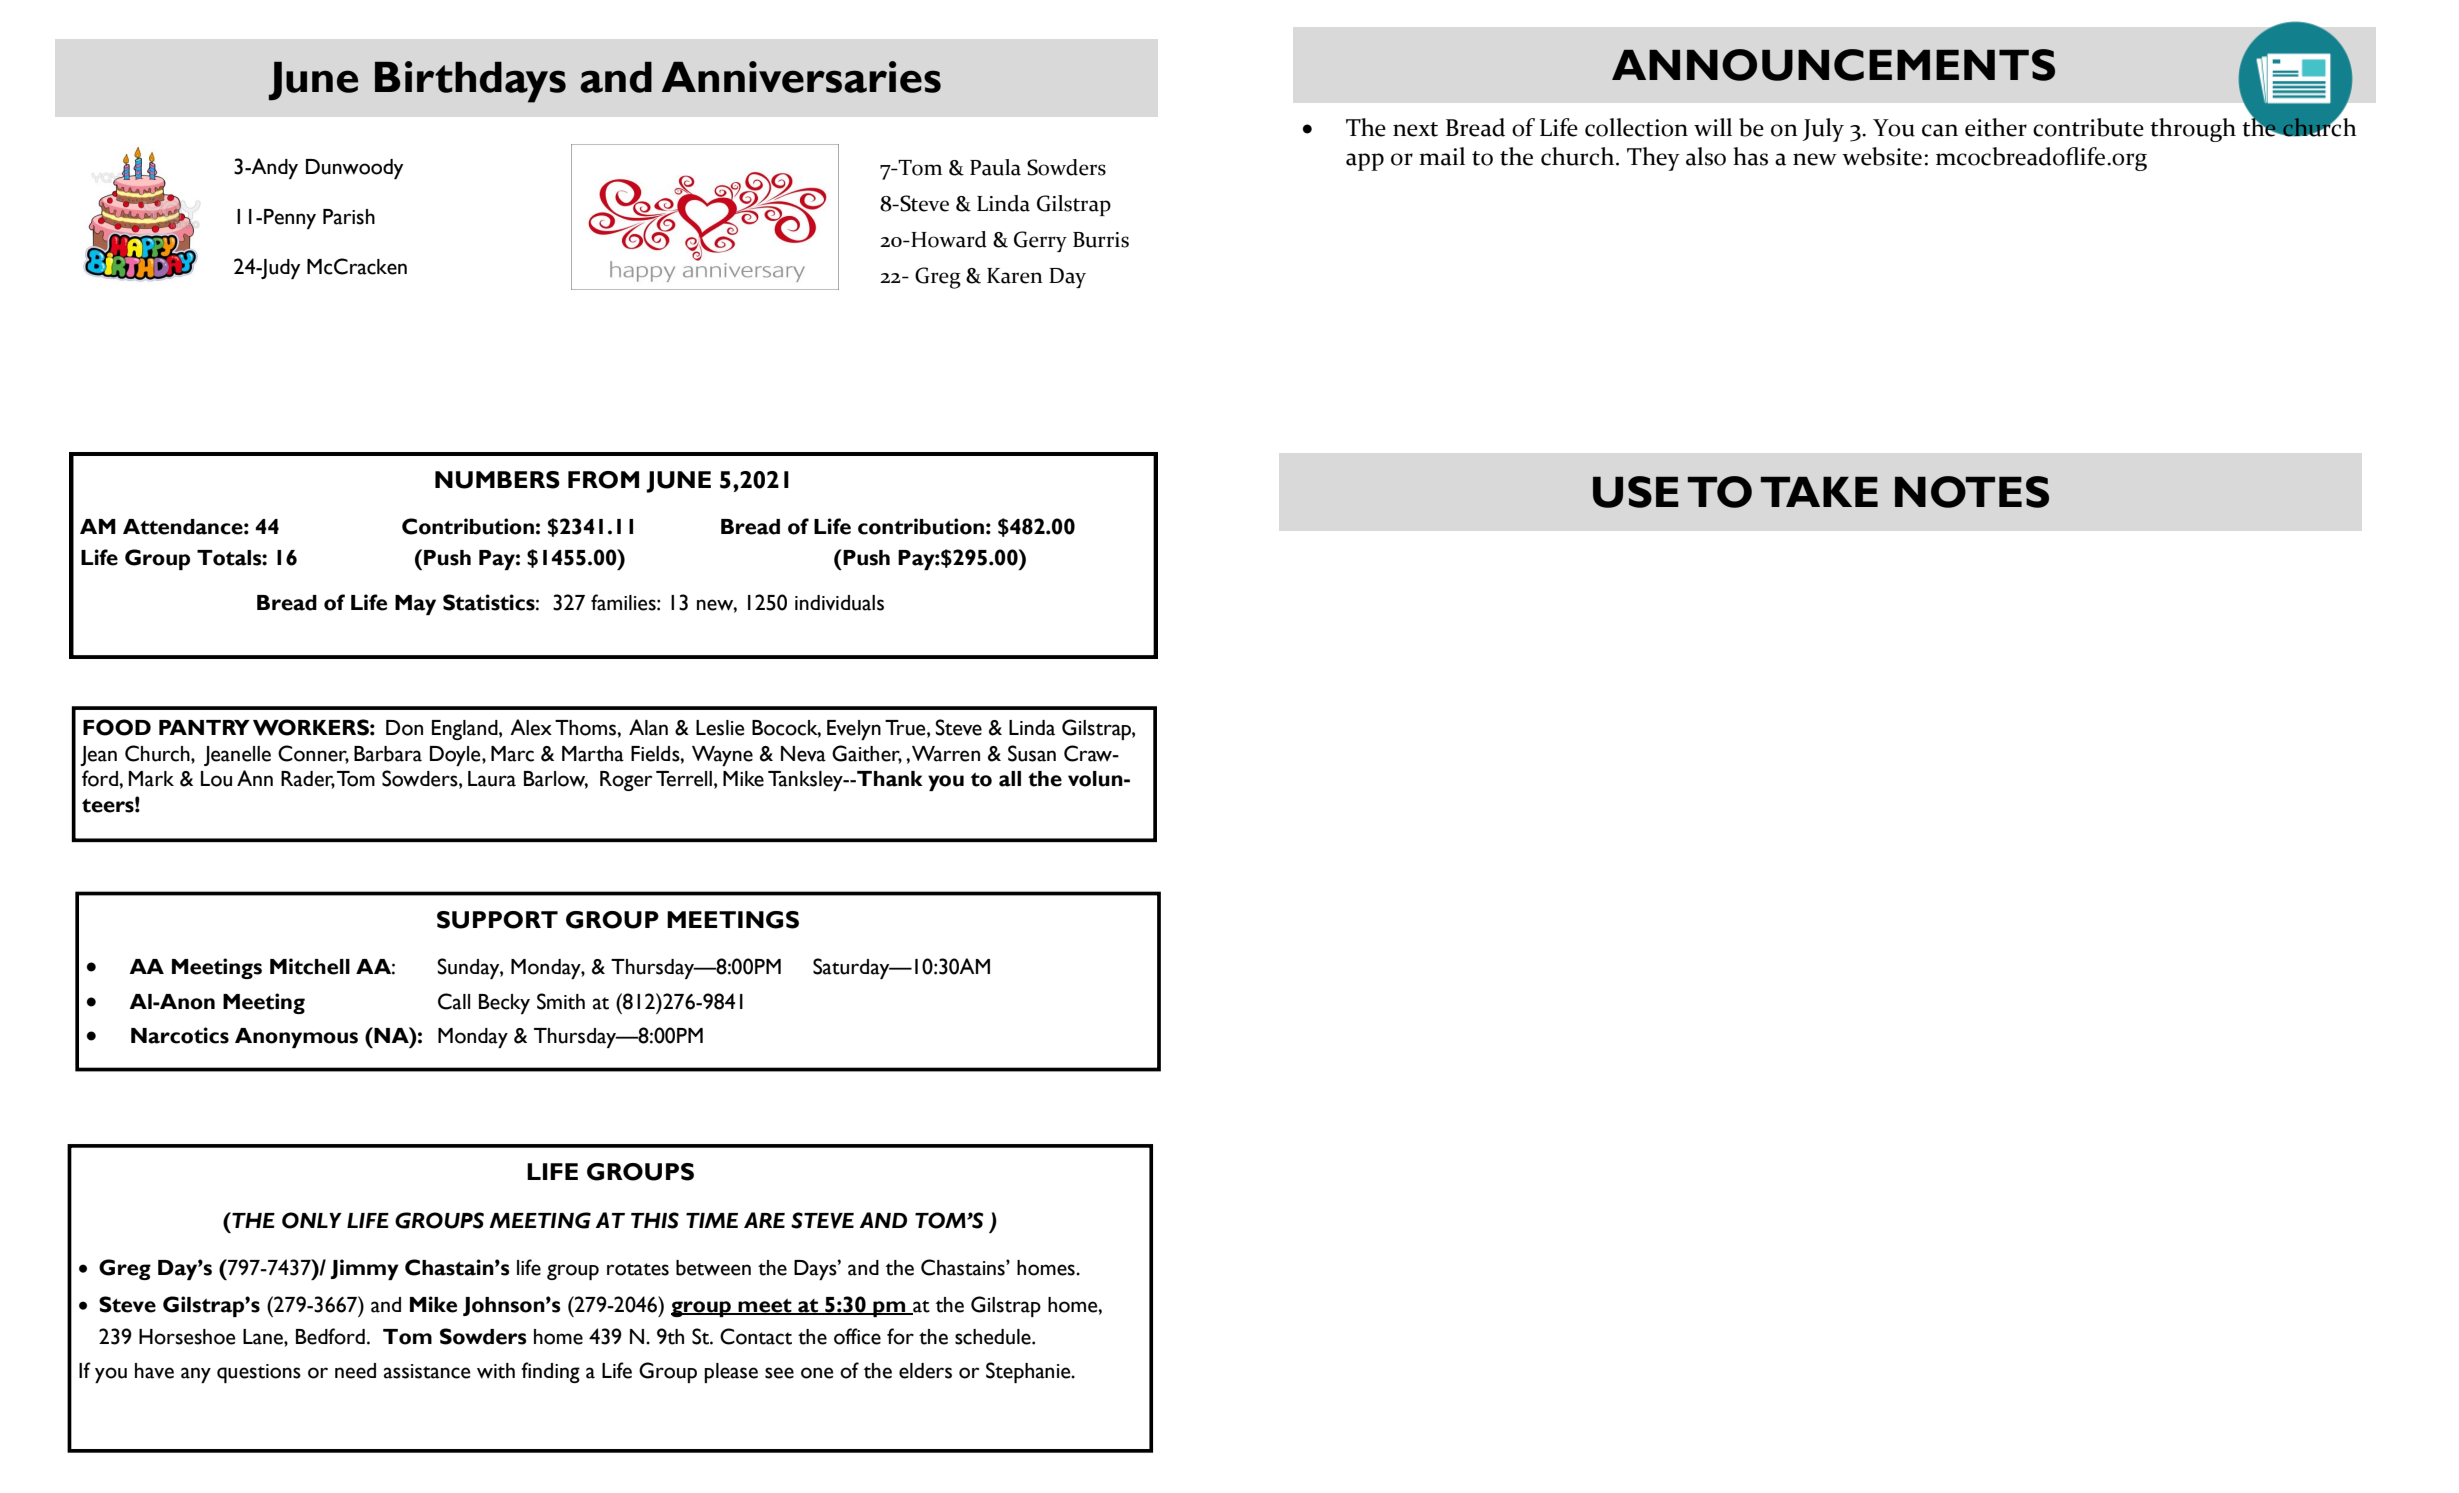 The height and width of the screenshot is (1493, 2459). Describe the element at coordinates (995, 167) in the screenshot. I see `Paula` at that location.
